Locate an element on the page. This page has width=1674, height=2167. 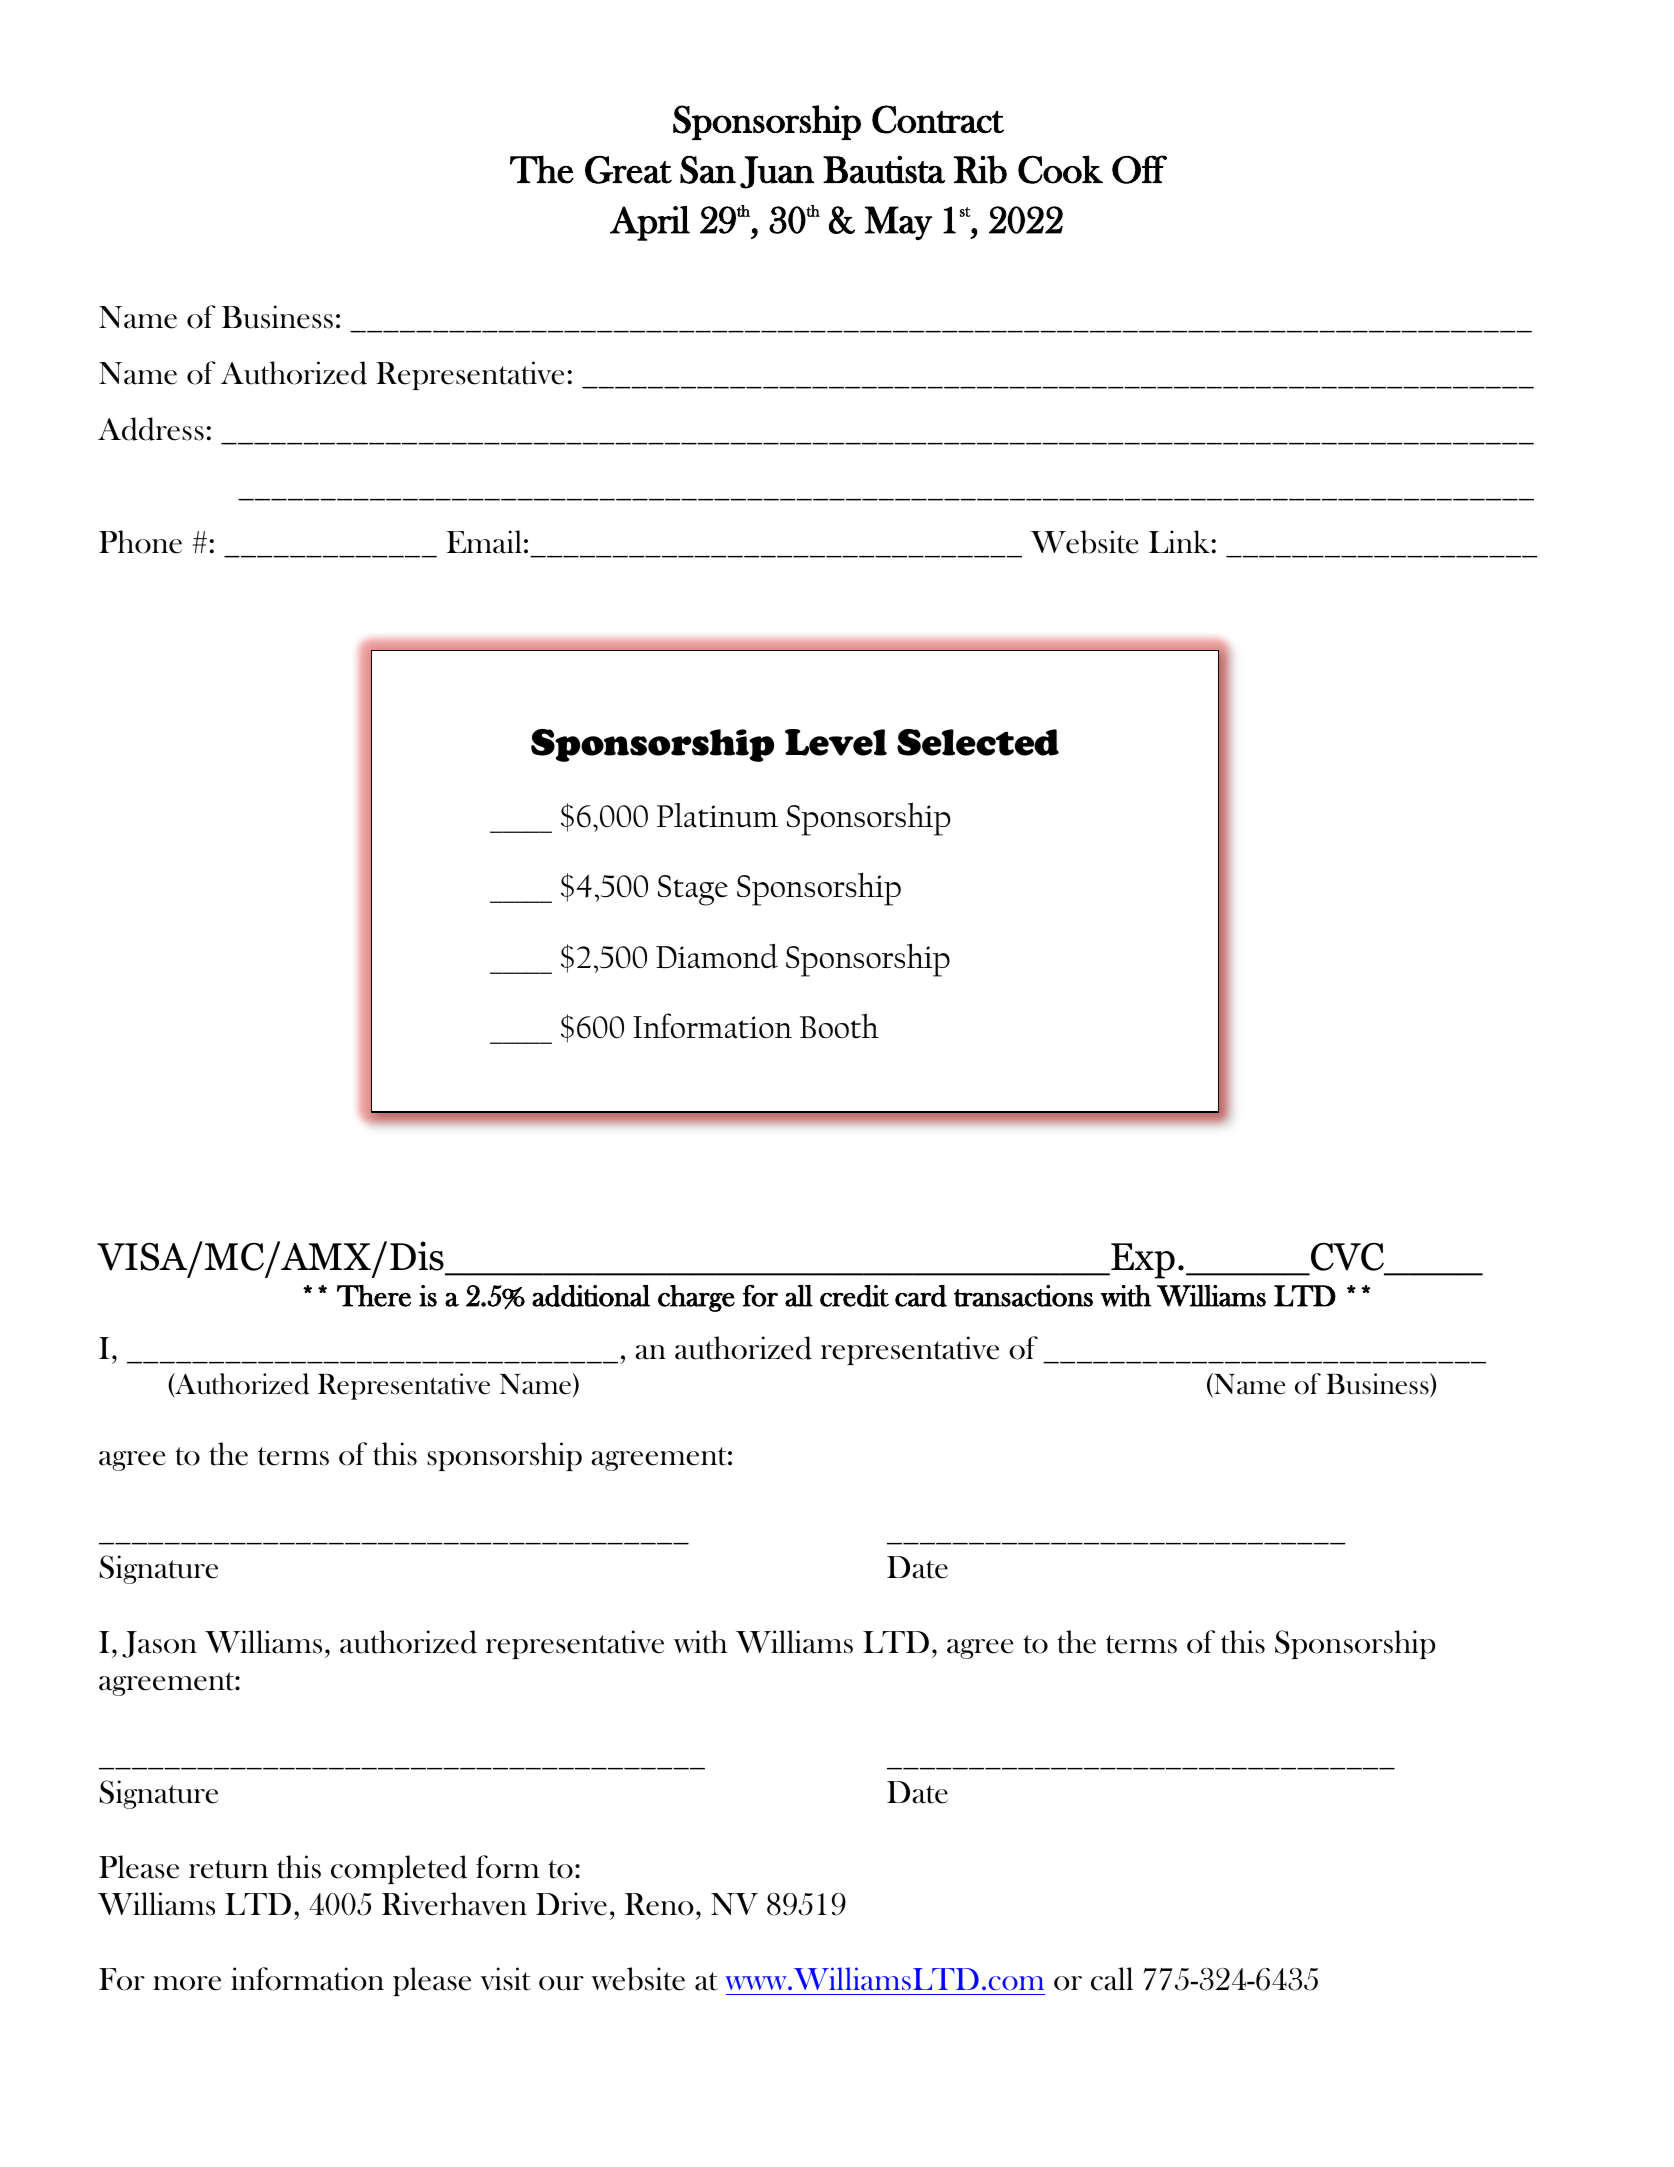
Rib is located at coordinates (980, 169).
